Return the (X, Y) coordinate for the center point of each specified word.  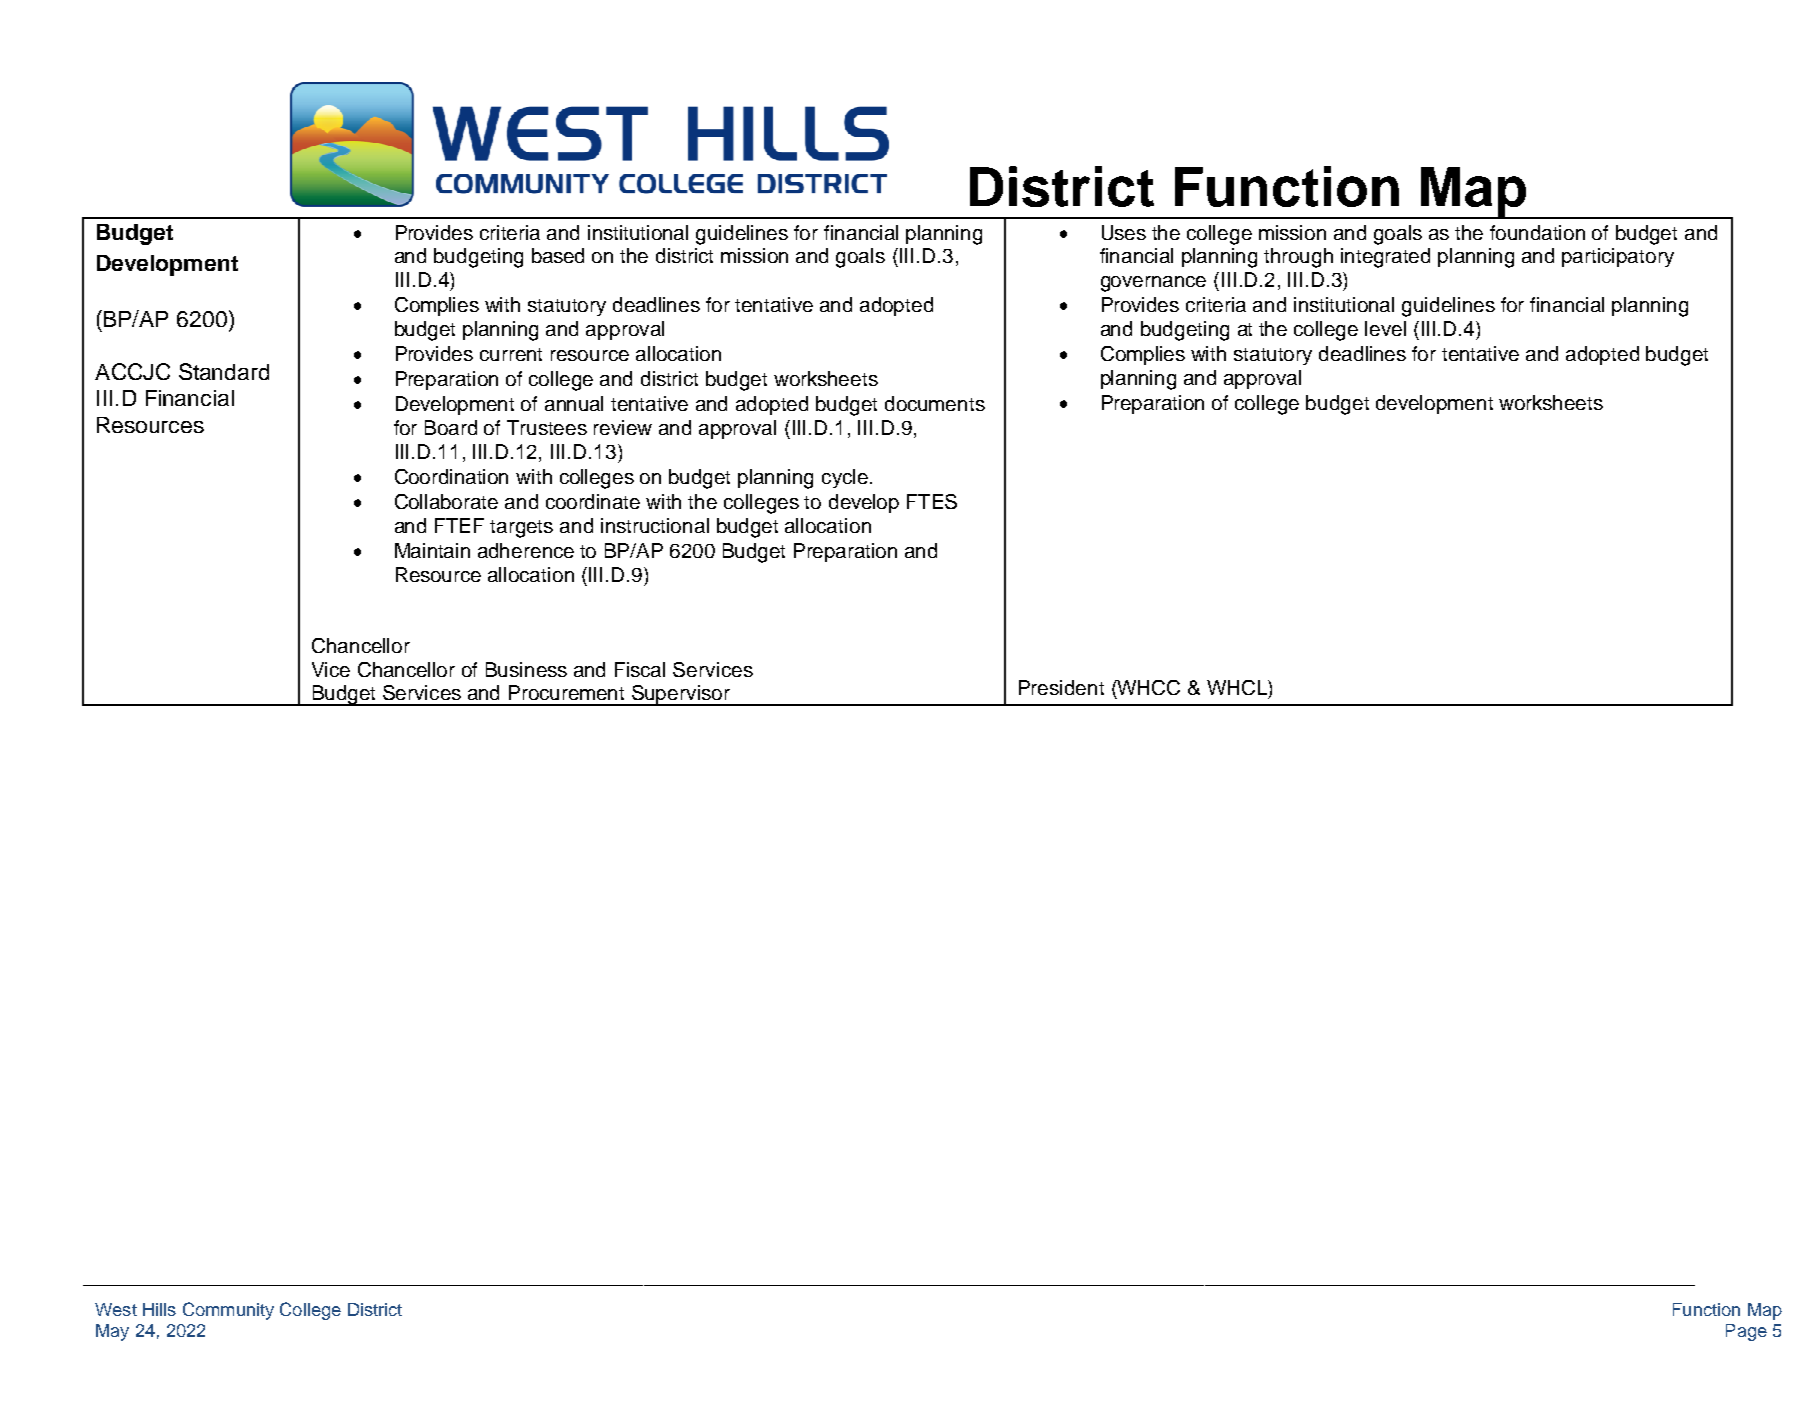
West (116, 1309)
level (1385, 328)
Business (526, 669)
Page (1746, 1332)
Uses (1124, 232)
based (558, 255)
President (1061, 687)
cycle (845, 478)
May (112, 1332)
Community (228, 1311)
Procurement (566, 692)
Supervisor (681, 695)
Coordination (451, 476)
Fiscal (640, 669)
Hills (159, 1309)
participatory (1618, 257)
